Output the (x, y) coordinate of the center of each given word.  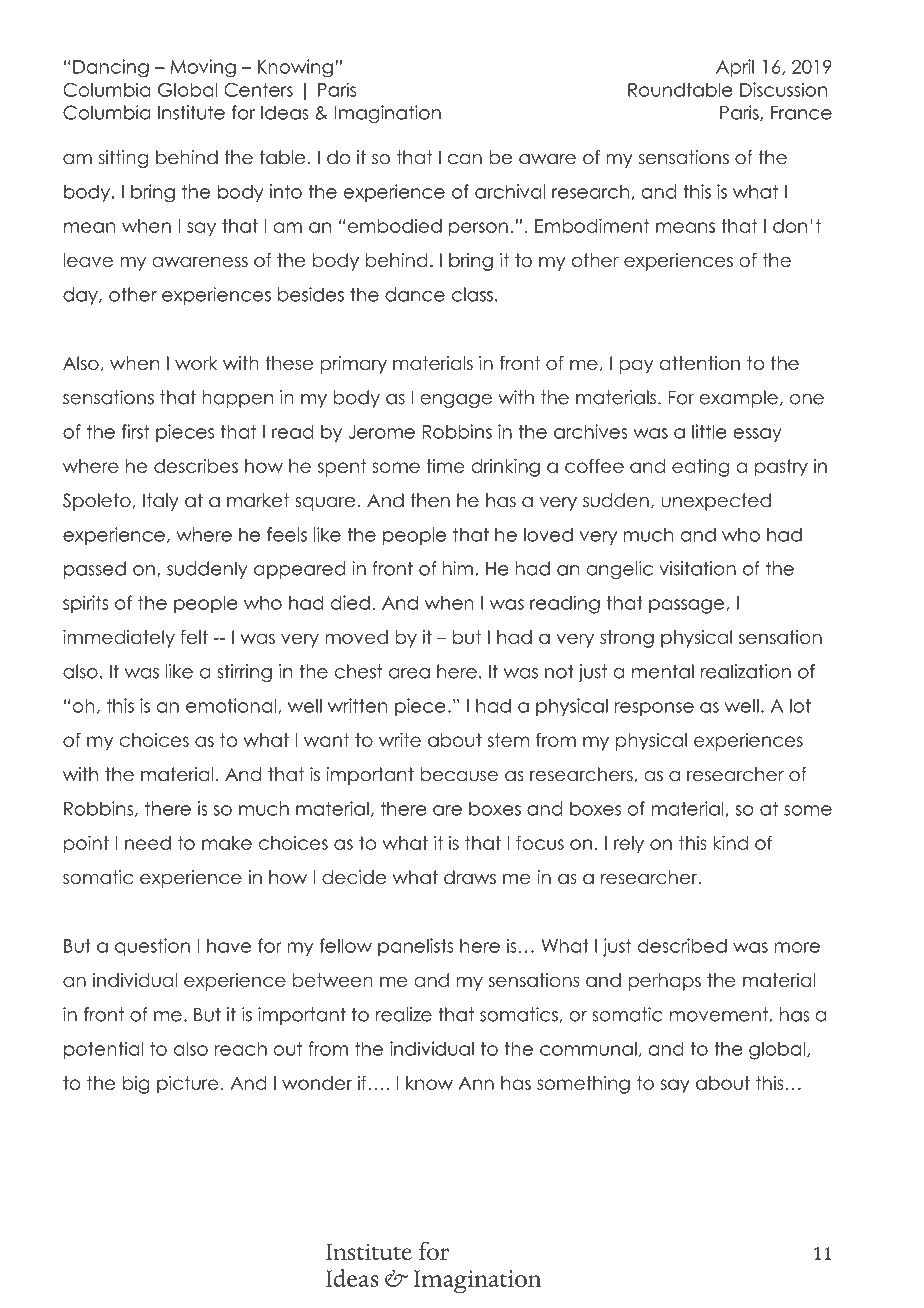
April (735, 68)
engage (456, 401)
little (709, 431)
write (400, 740)
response (654, 709)
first (136, 431)
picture (188, 1085)
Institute (191, 112)
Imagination (388, 114)
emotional (232, 706)
